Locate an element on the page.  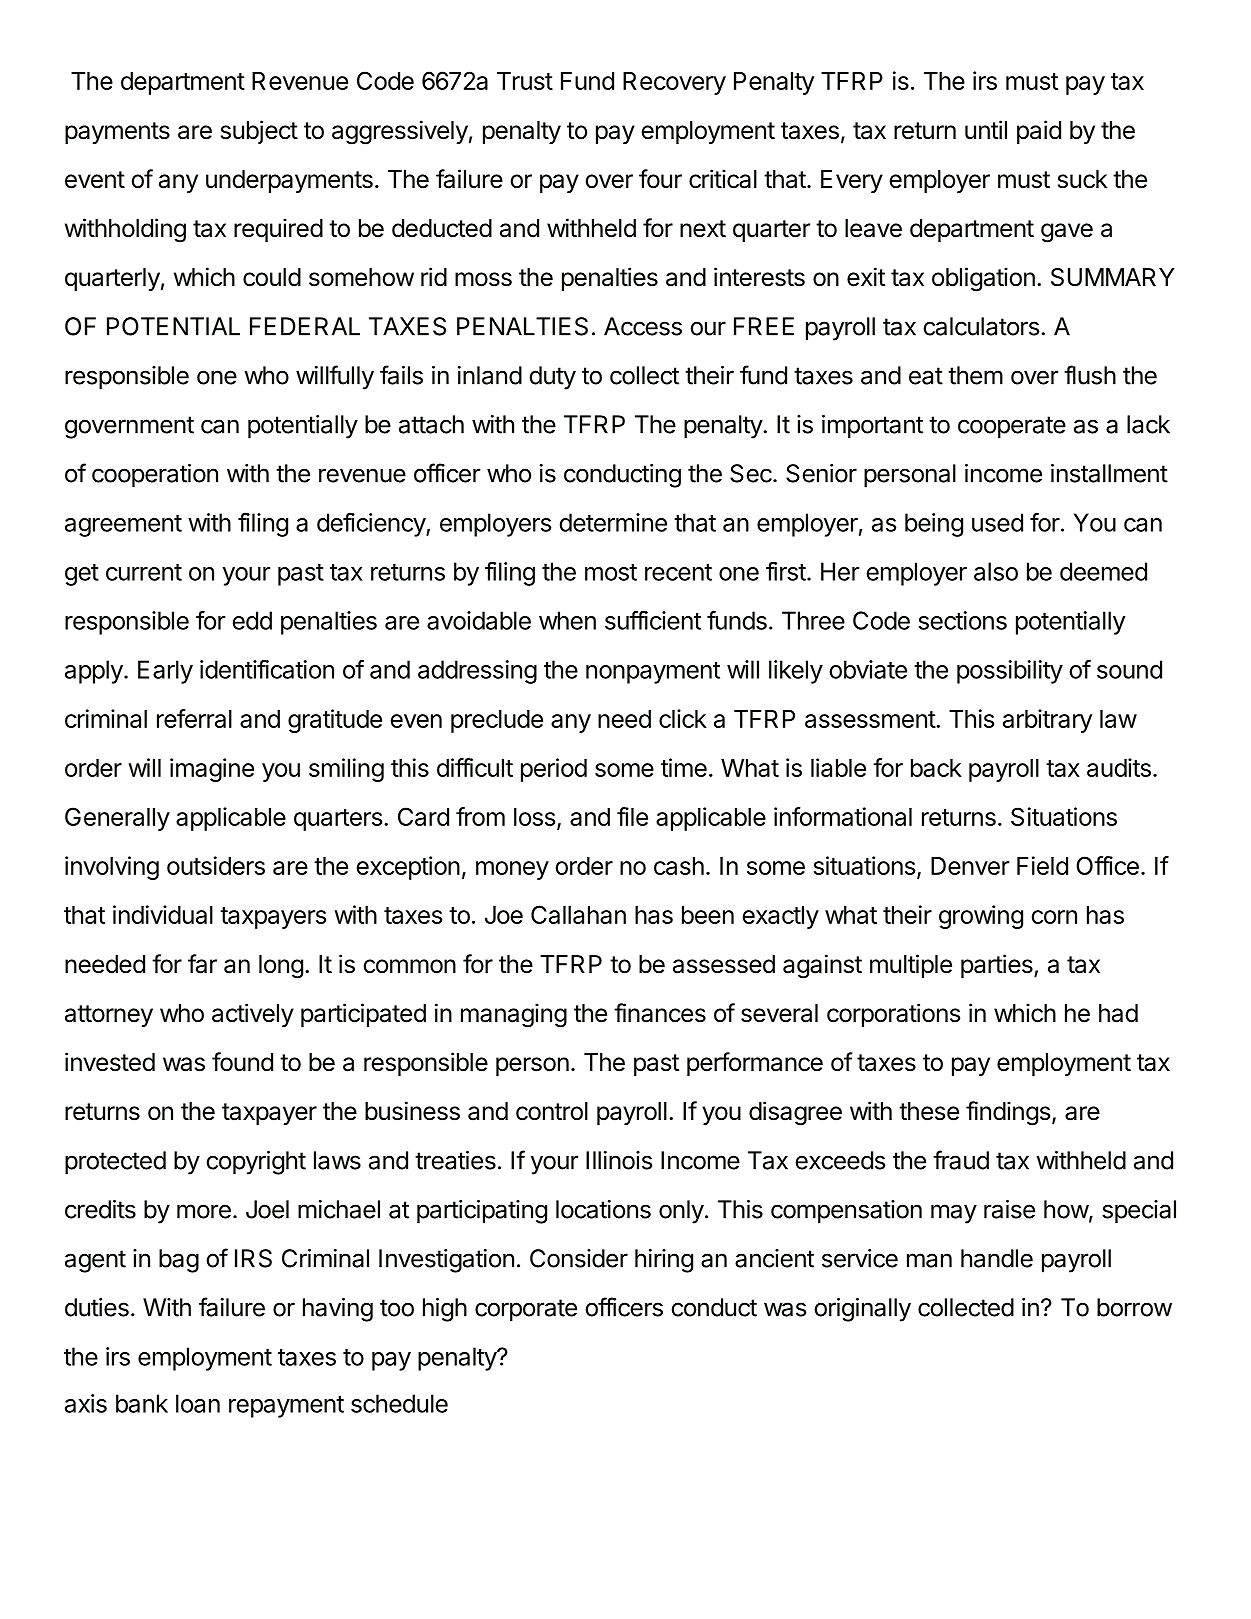
determine is located at coordinates (613, 522).
